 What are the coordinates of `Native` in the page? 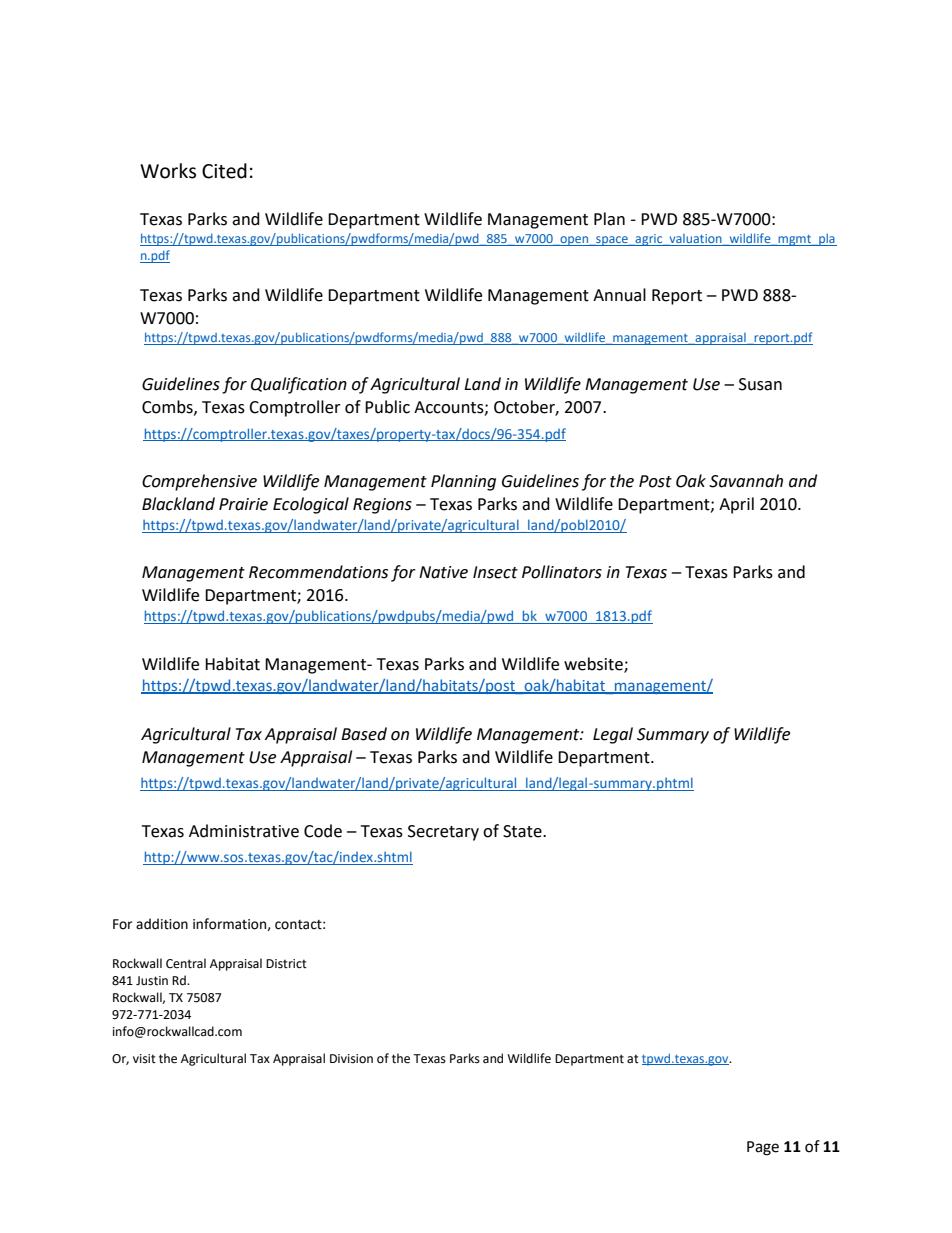 It's located at (443, 572).
